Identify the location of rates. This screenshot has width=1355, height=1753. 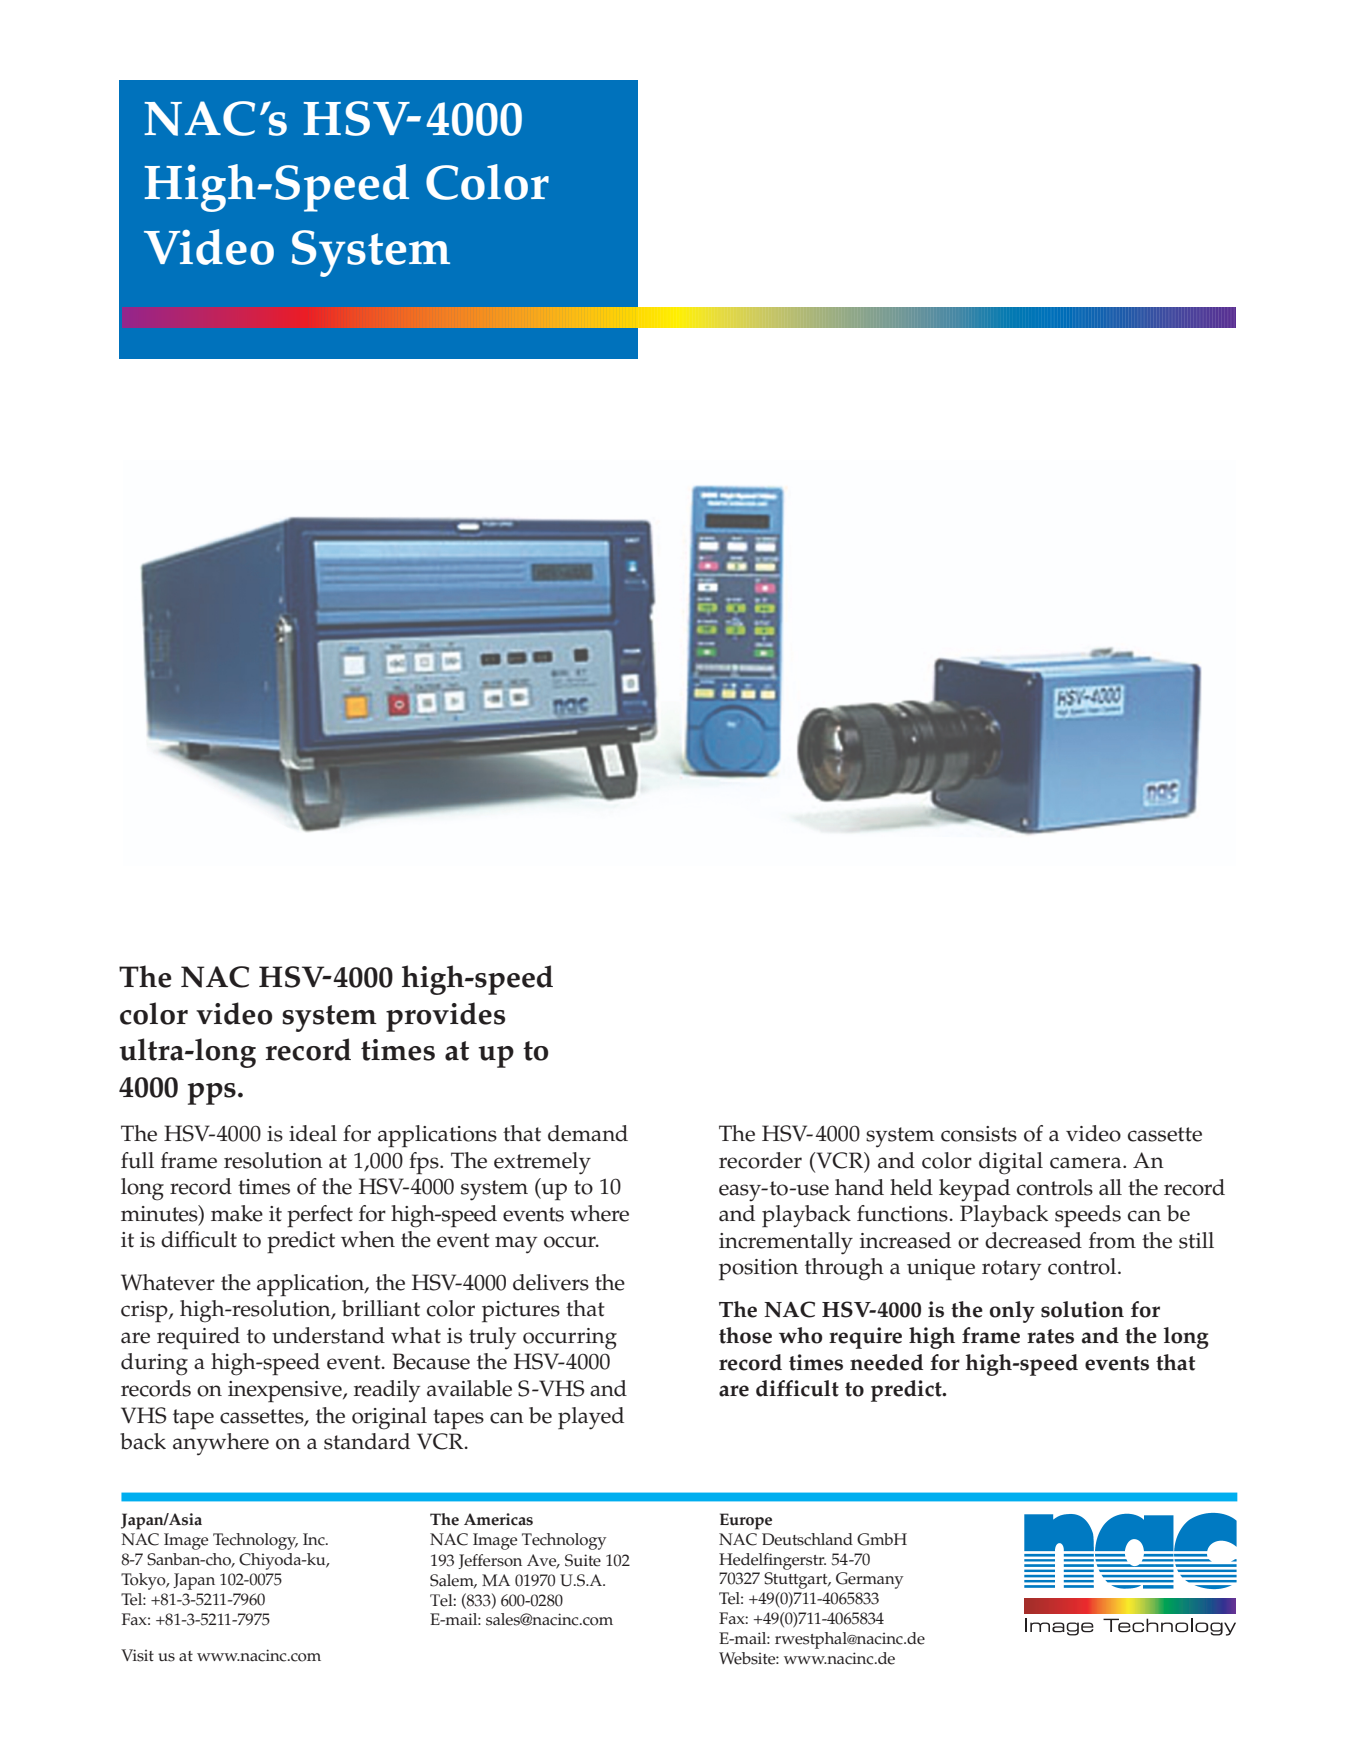
(1050, 1336).
